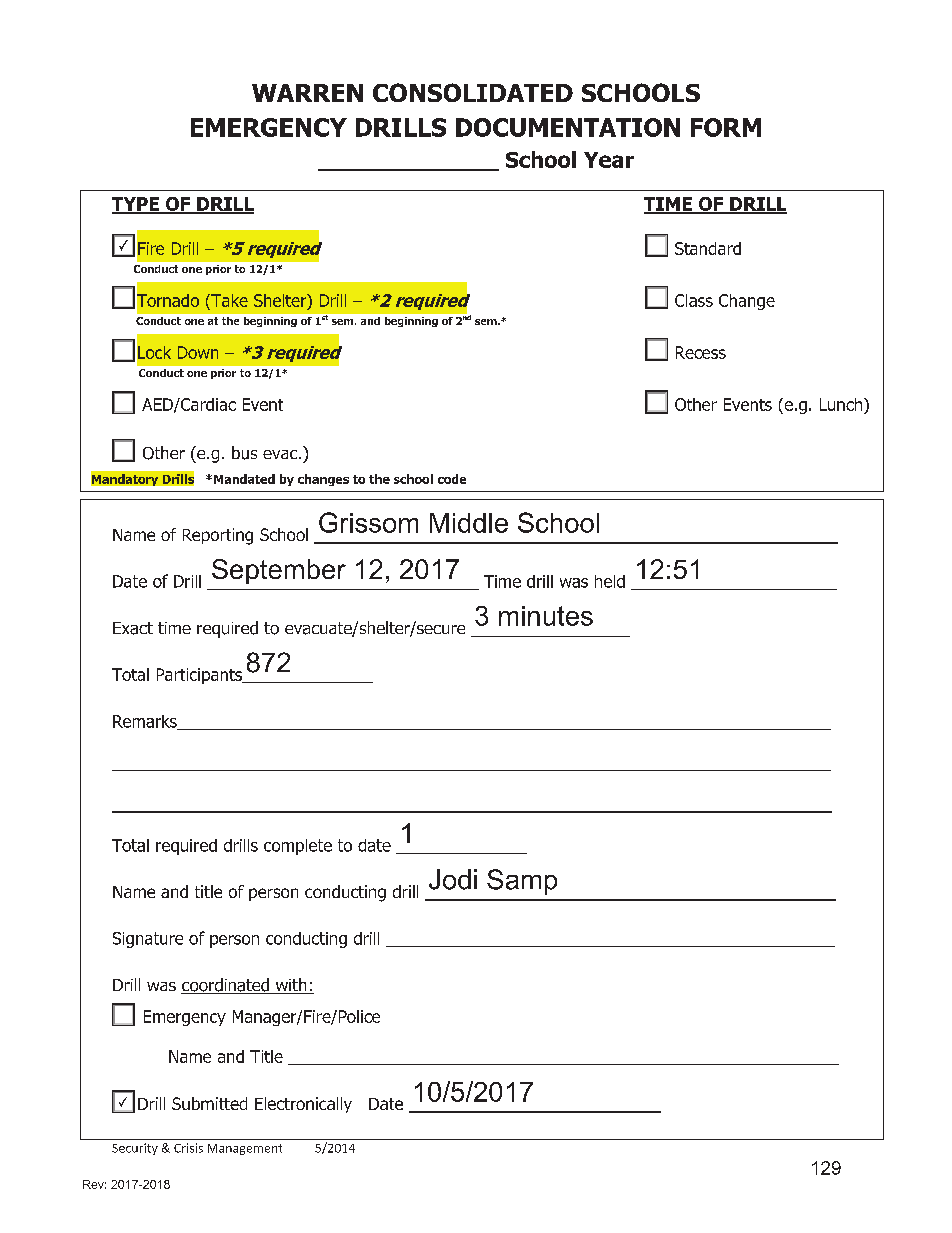 This document has width=952, height=1233. What do you see at coordinates (546, 616) in the document?
I see `minutes` at bounding box center [546, 616].
